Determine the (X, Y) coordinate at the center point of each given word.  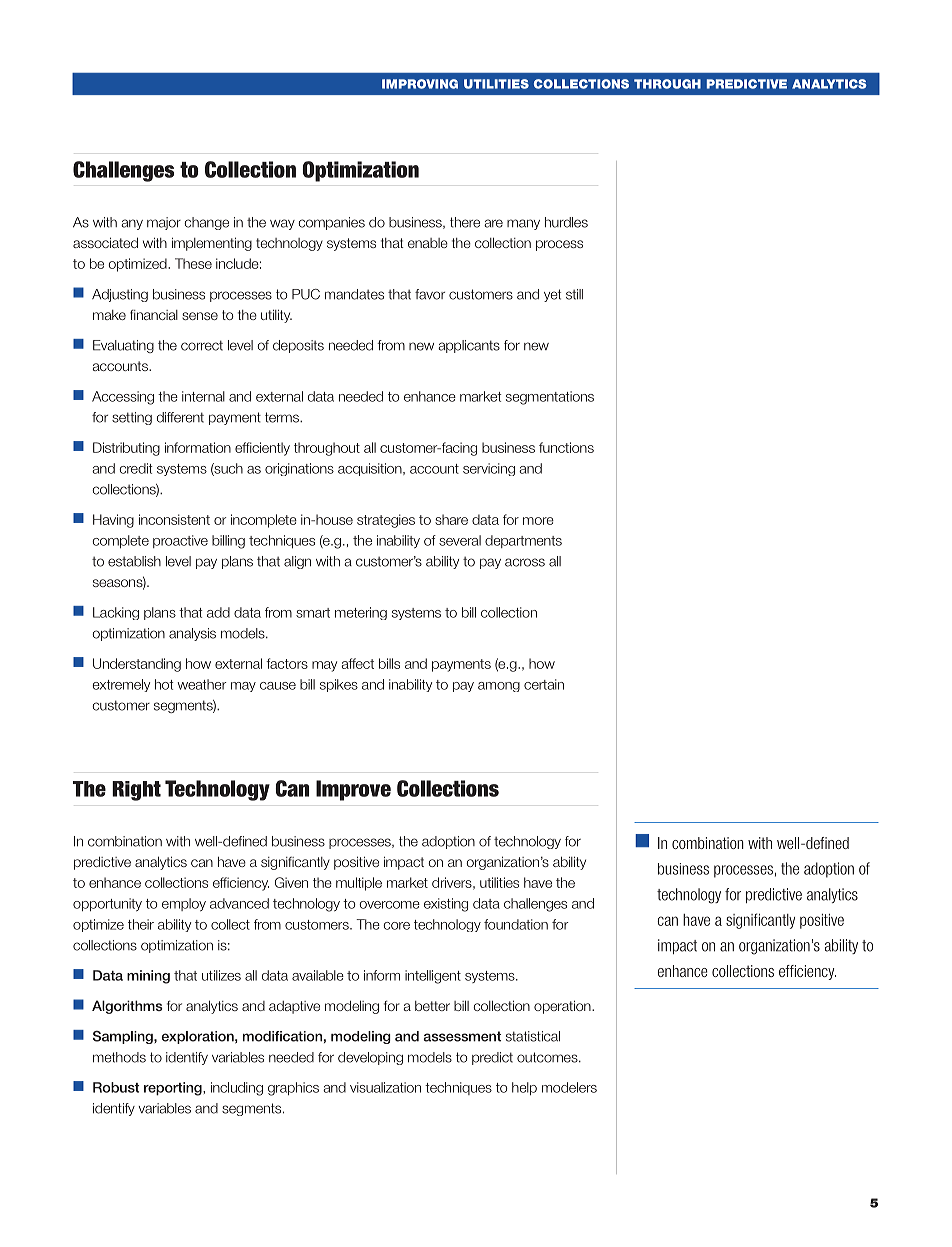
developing (370, 1058)
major (164, 223)
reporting (174, 1089)
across (525, 562)
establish (134, 561)
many (523, 224)
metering (361, 613)
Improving (420, 84)
